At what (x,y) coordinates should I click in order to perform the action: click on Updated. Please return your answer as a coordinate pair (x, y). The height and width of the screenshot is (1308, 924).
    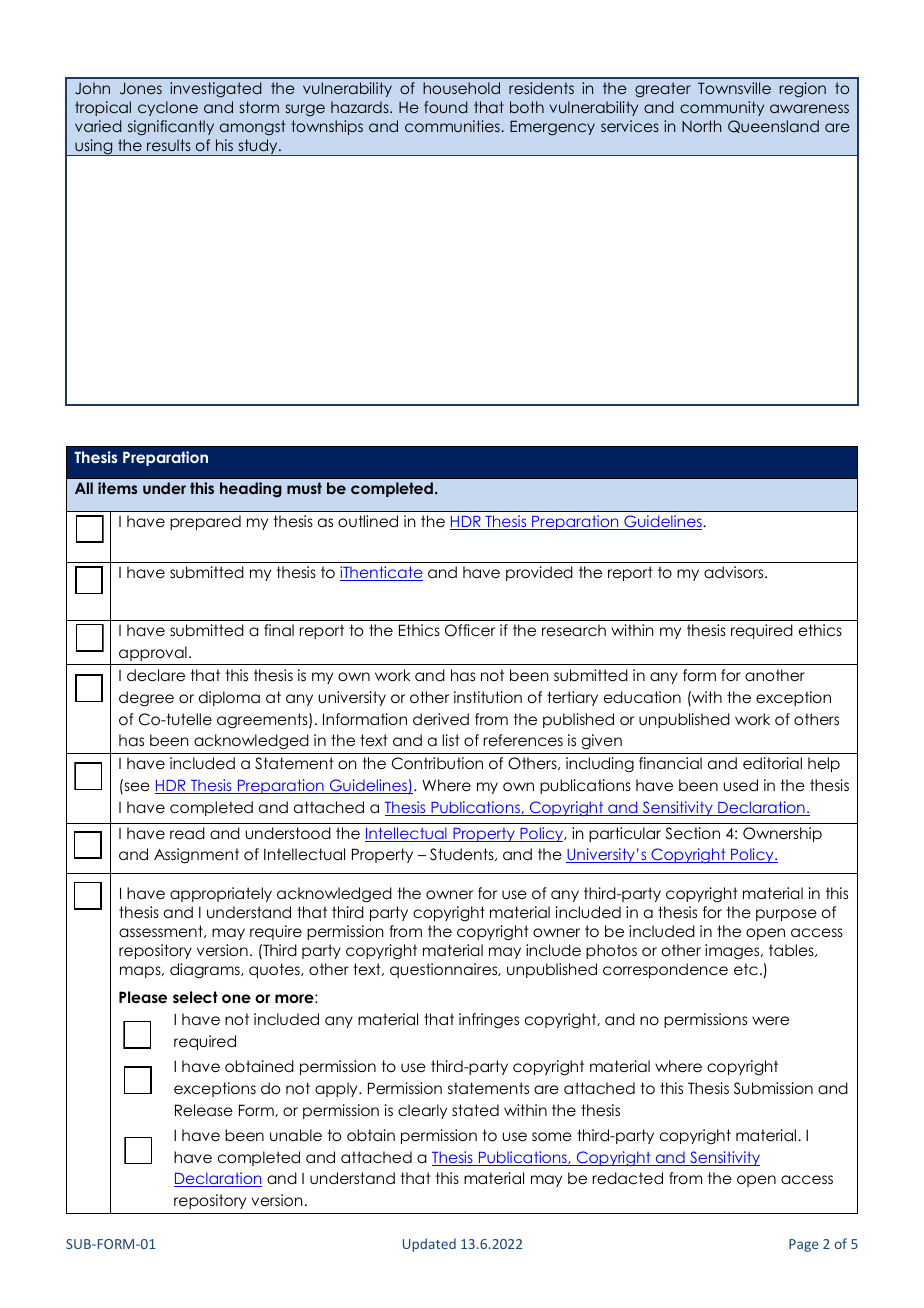
    Looking at the image, I should click on (429, 1245).
